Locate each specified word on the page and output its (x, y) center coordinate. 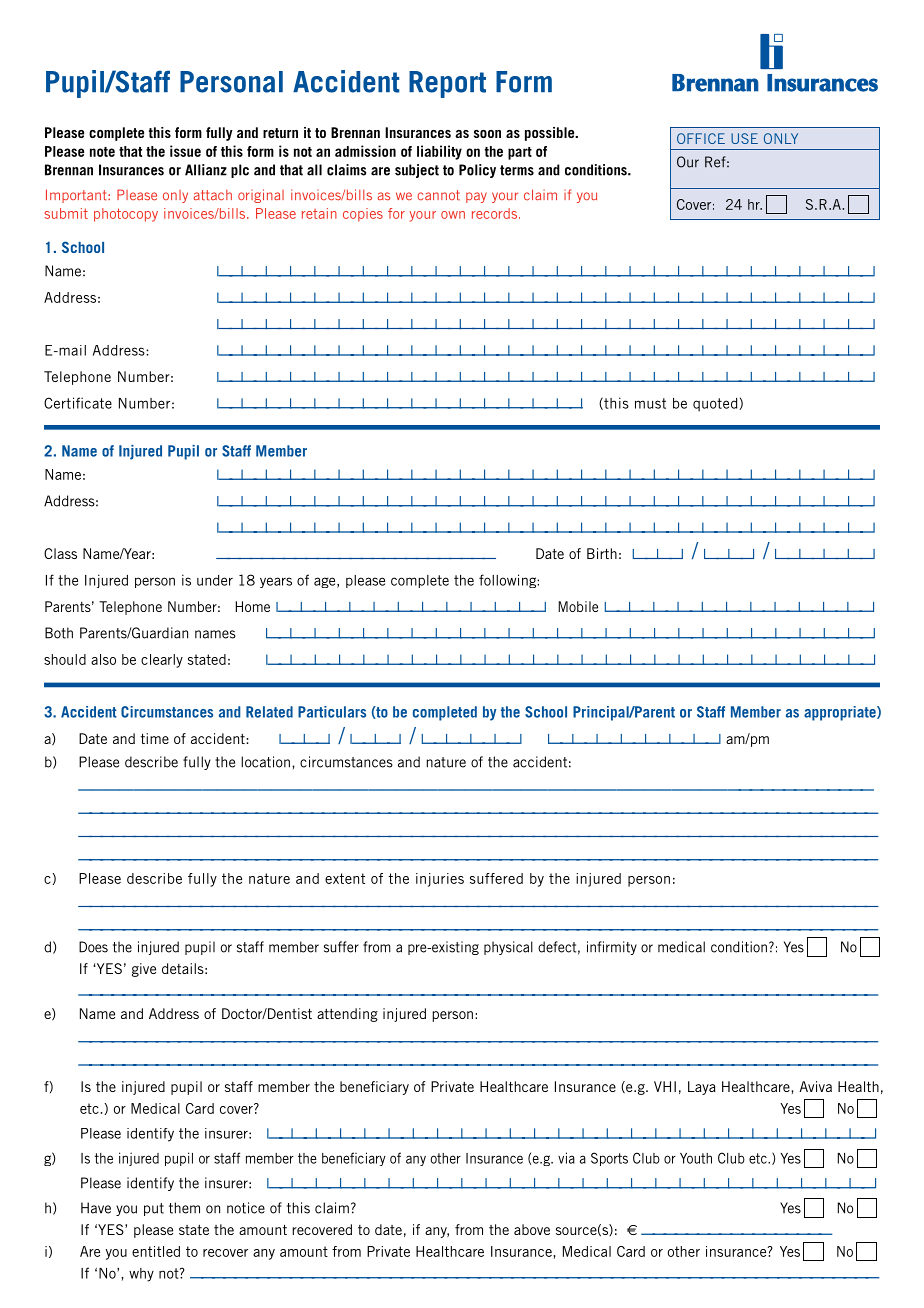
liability (439, 152)
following (508, 581)
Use (744, 138)
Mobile (578, 606)
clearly (162, 661)
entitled (156, 1251)
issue (185, 151)
